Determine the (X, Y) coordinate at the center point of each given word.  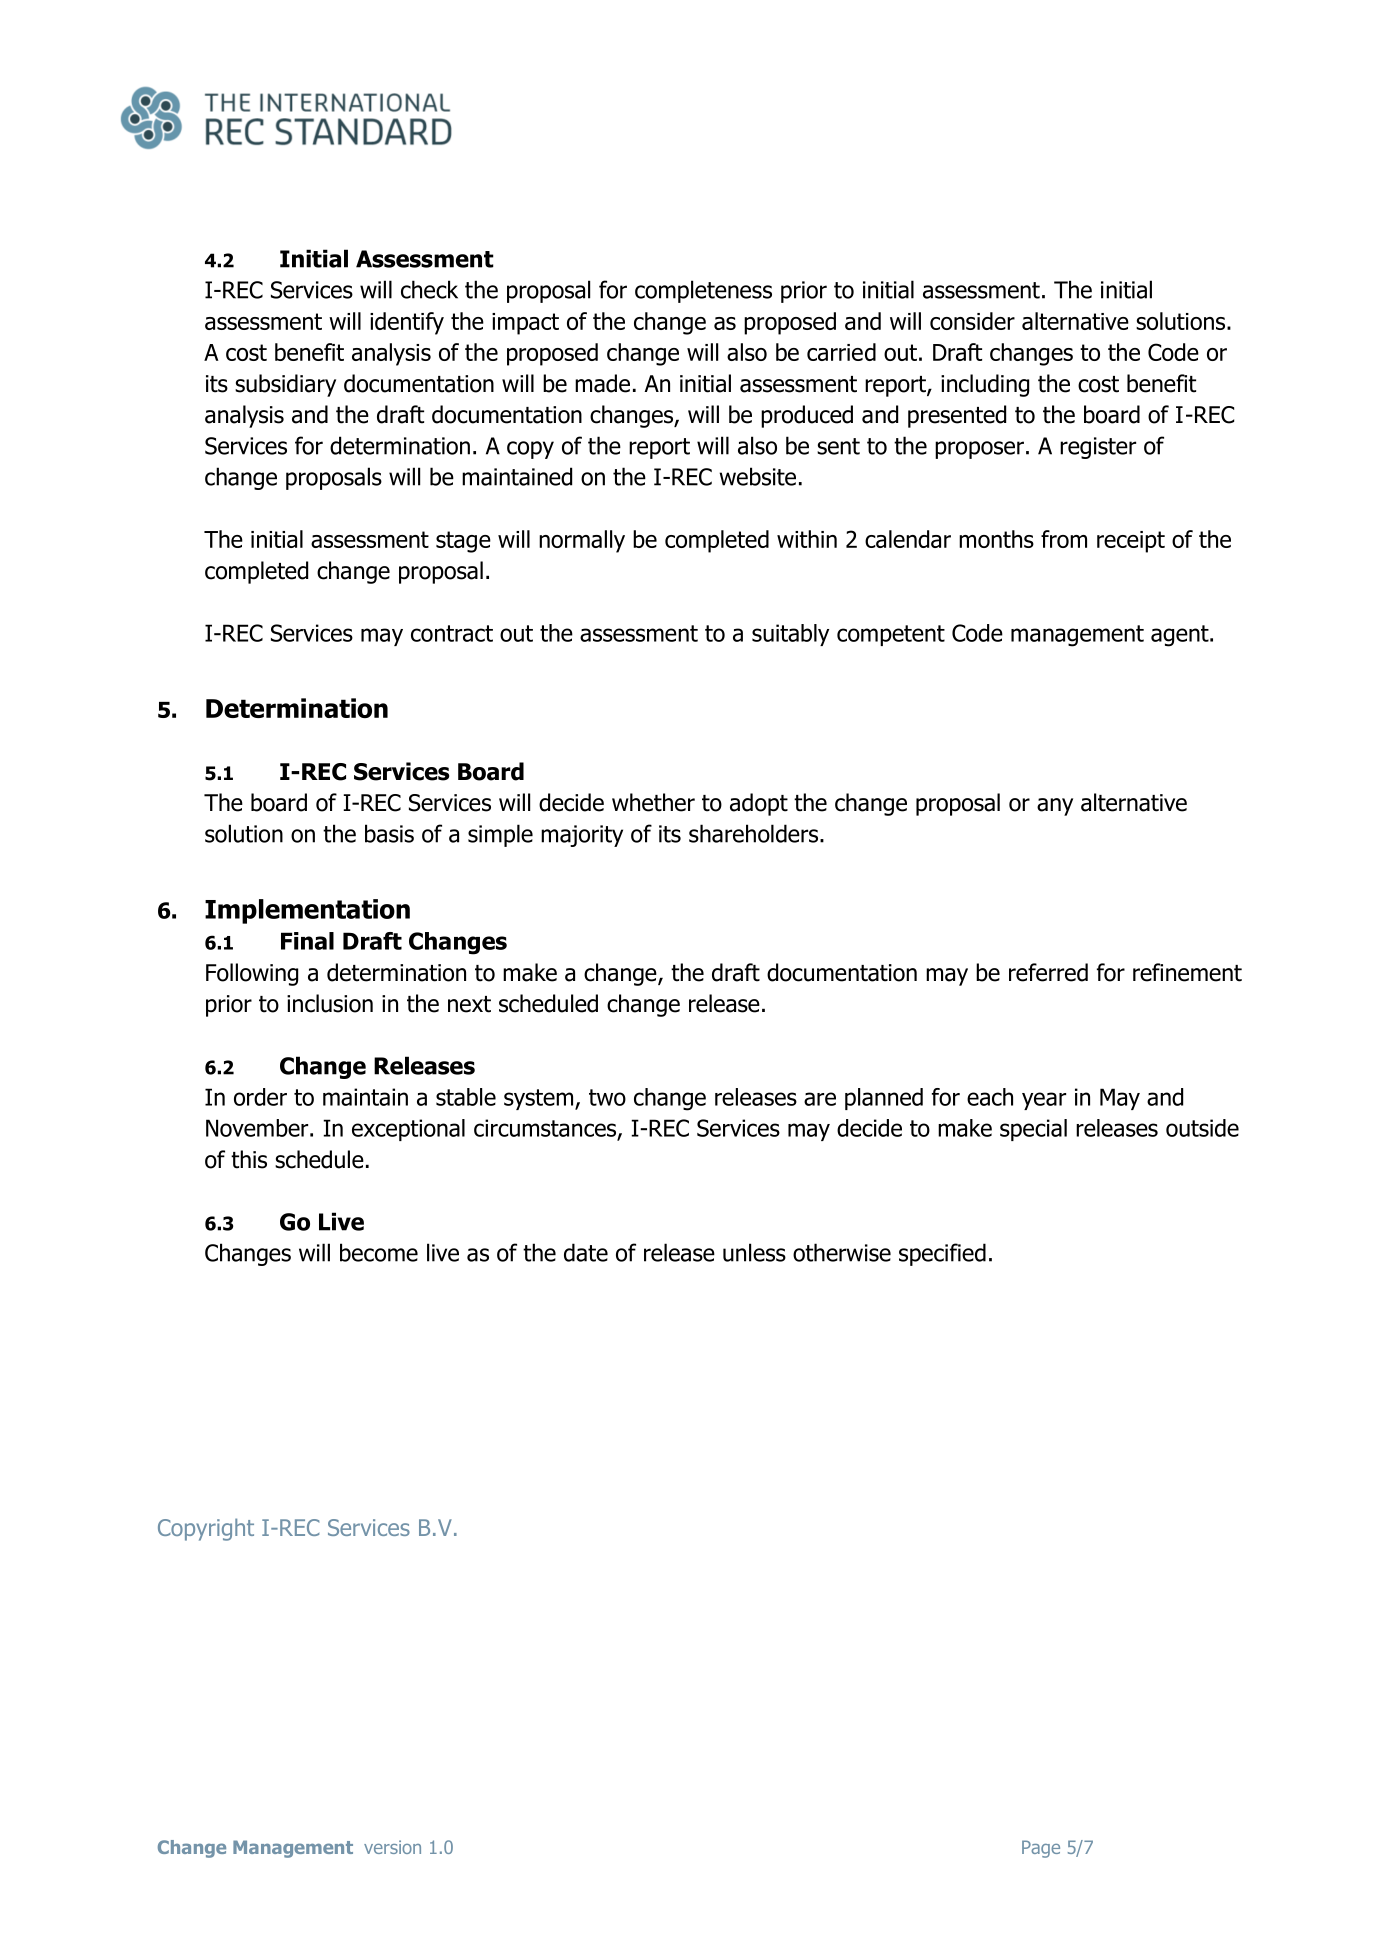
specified (942, 1254)
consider (972, 321)
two (607, 1097)
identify (407, 323)
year (1044, 1101)
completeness (703, 291)
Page (1041, 1849)
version (392, 1847)
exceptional (408, 1130)
